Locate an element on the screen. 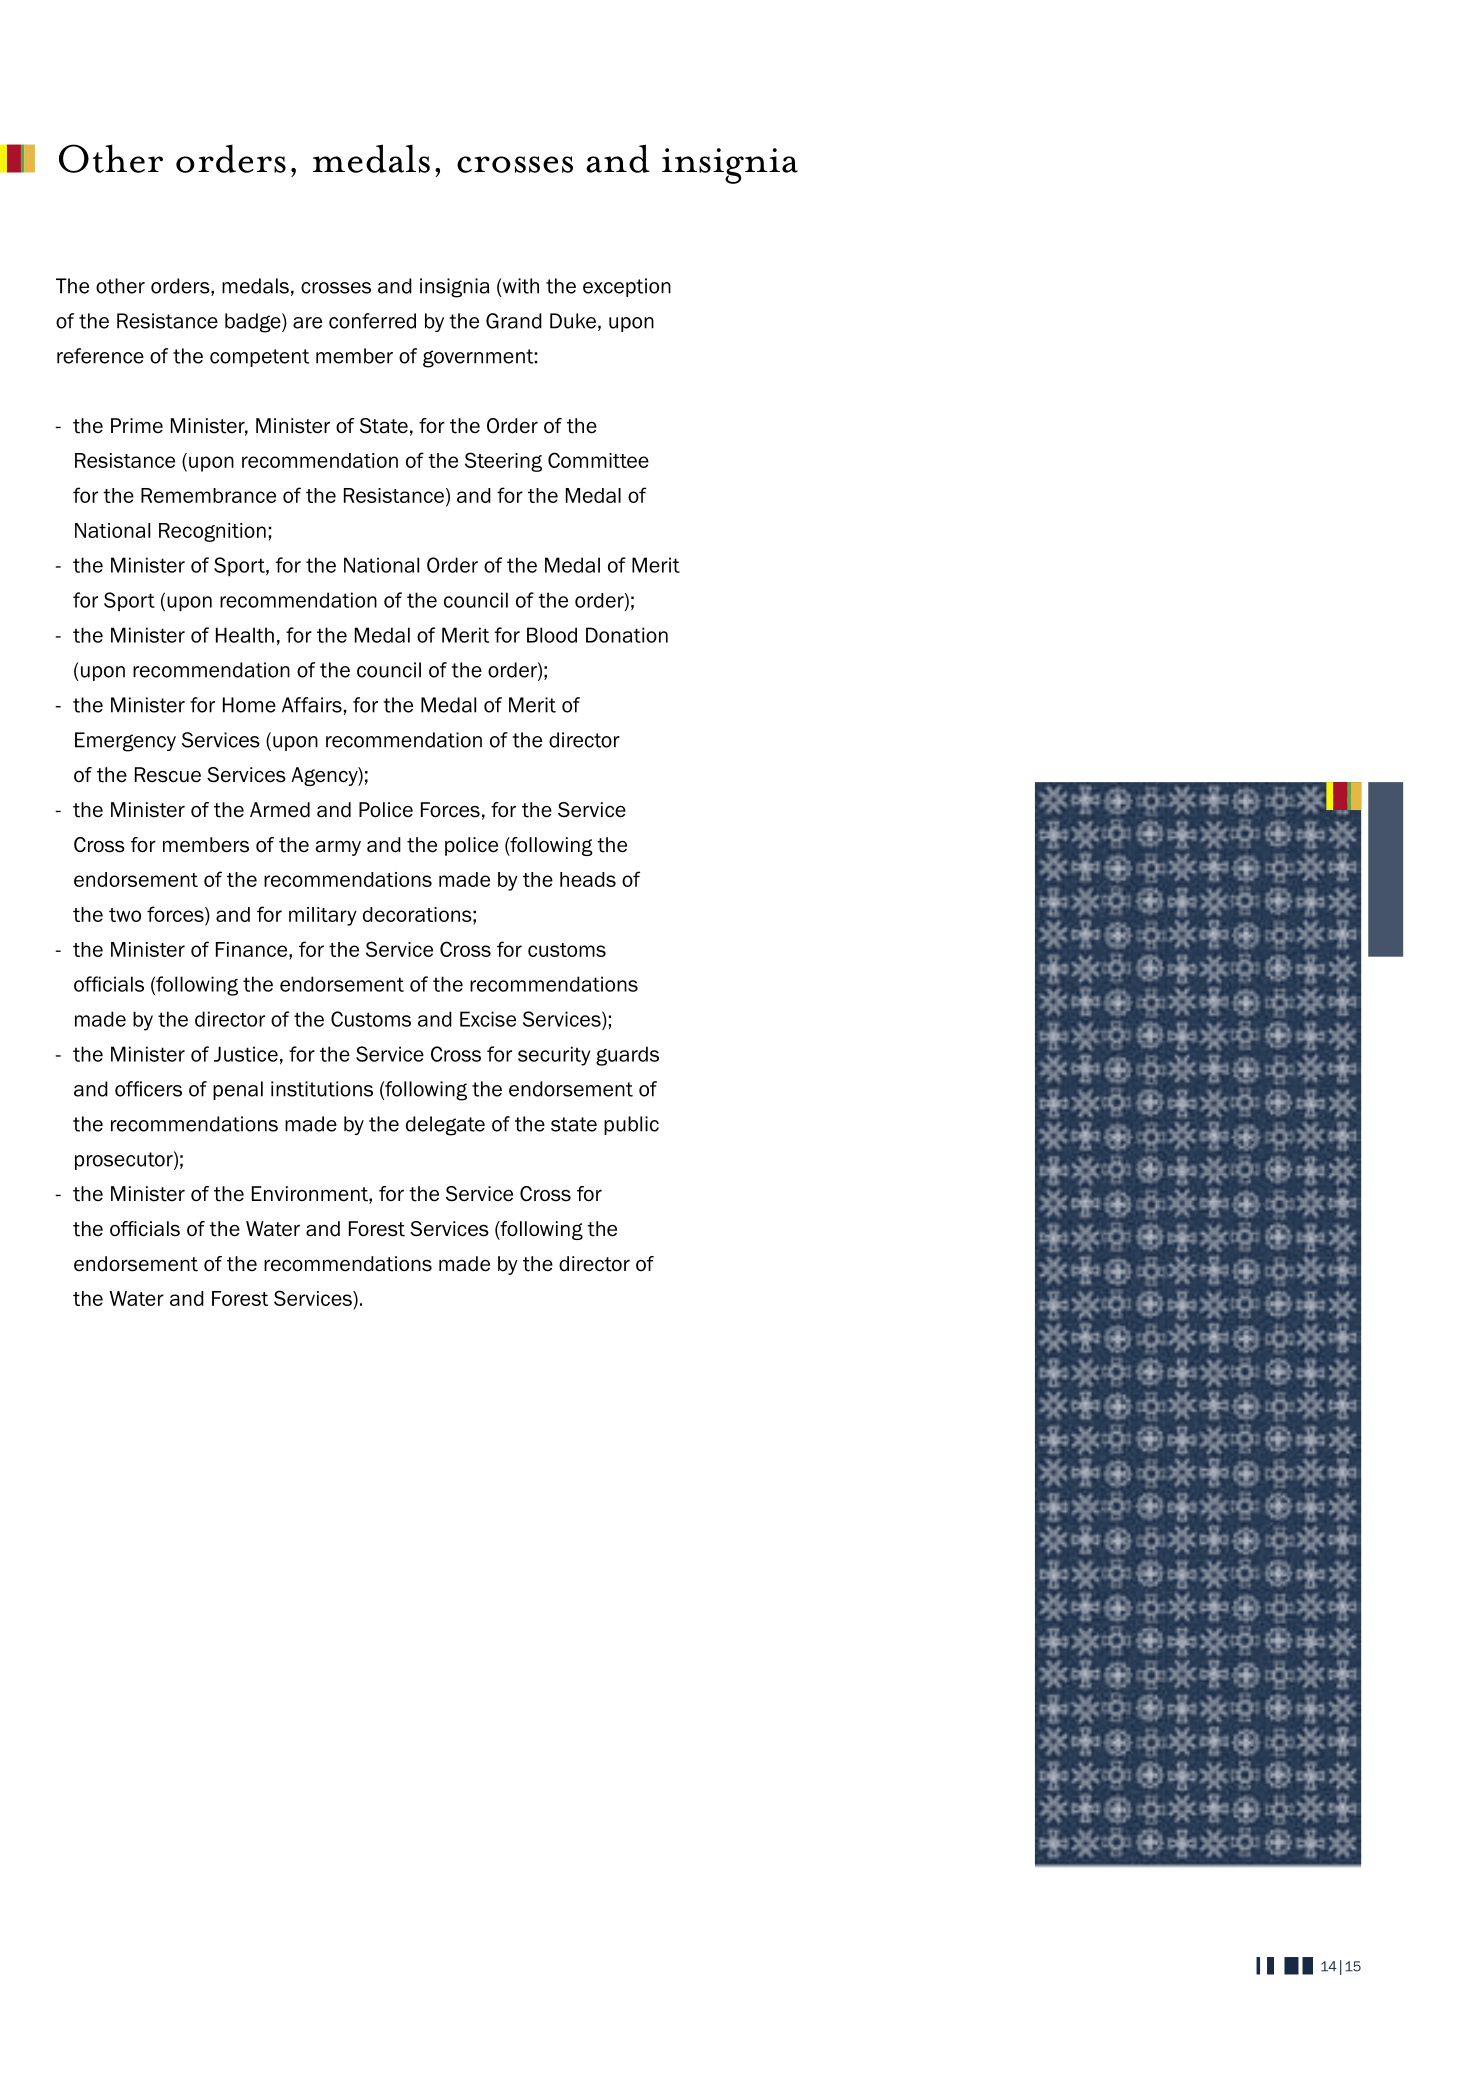 Image resolution: width=1466 pixels, height=2074 pixels. penal is located at coordinates (238, 1090).
